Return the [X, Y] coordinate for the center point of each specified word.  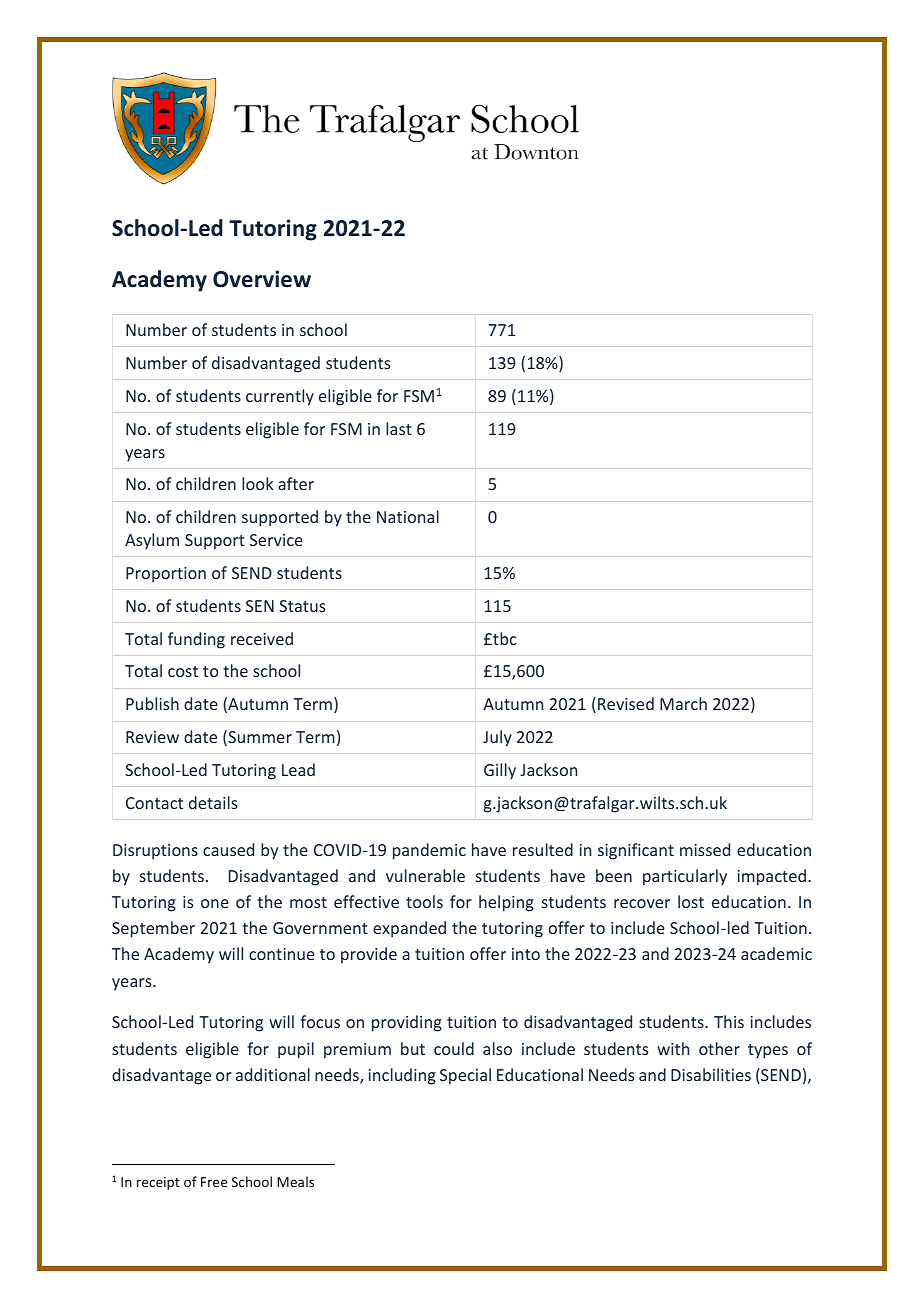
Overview [262, 279]
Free [214, 1182]
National [408, 516]
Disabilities [711, 1074]
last [399, 428]
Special [465, 1076]
